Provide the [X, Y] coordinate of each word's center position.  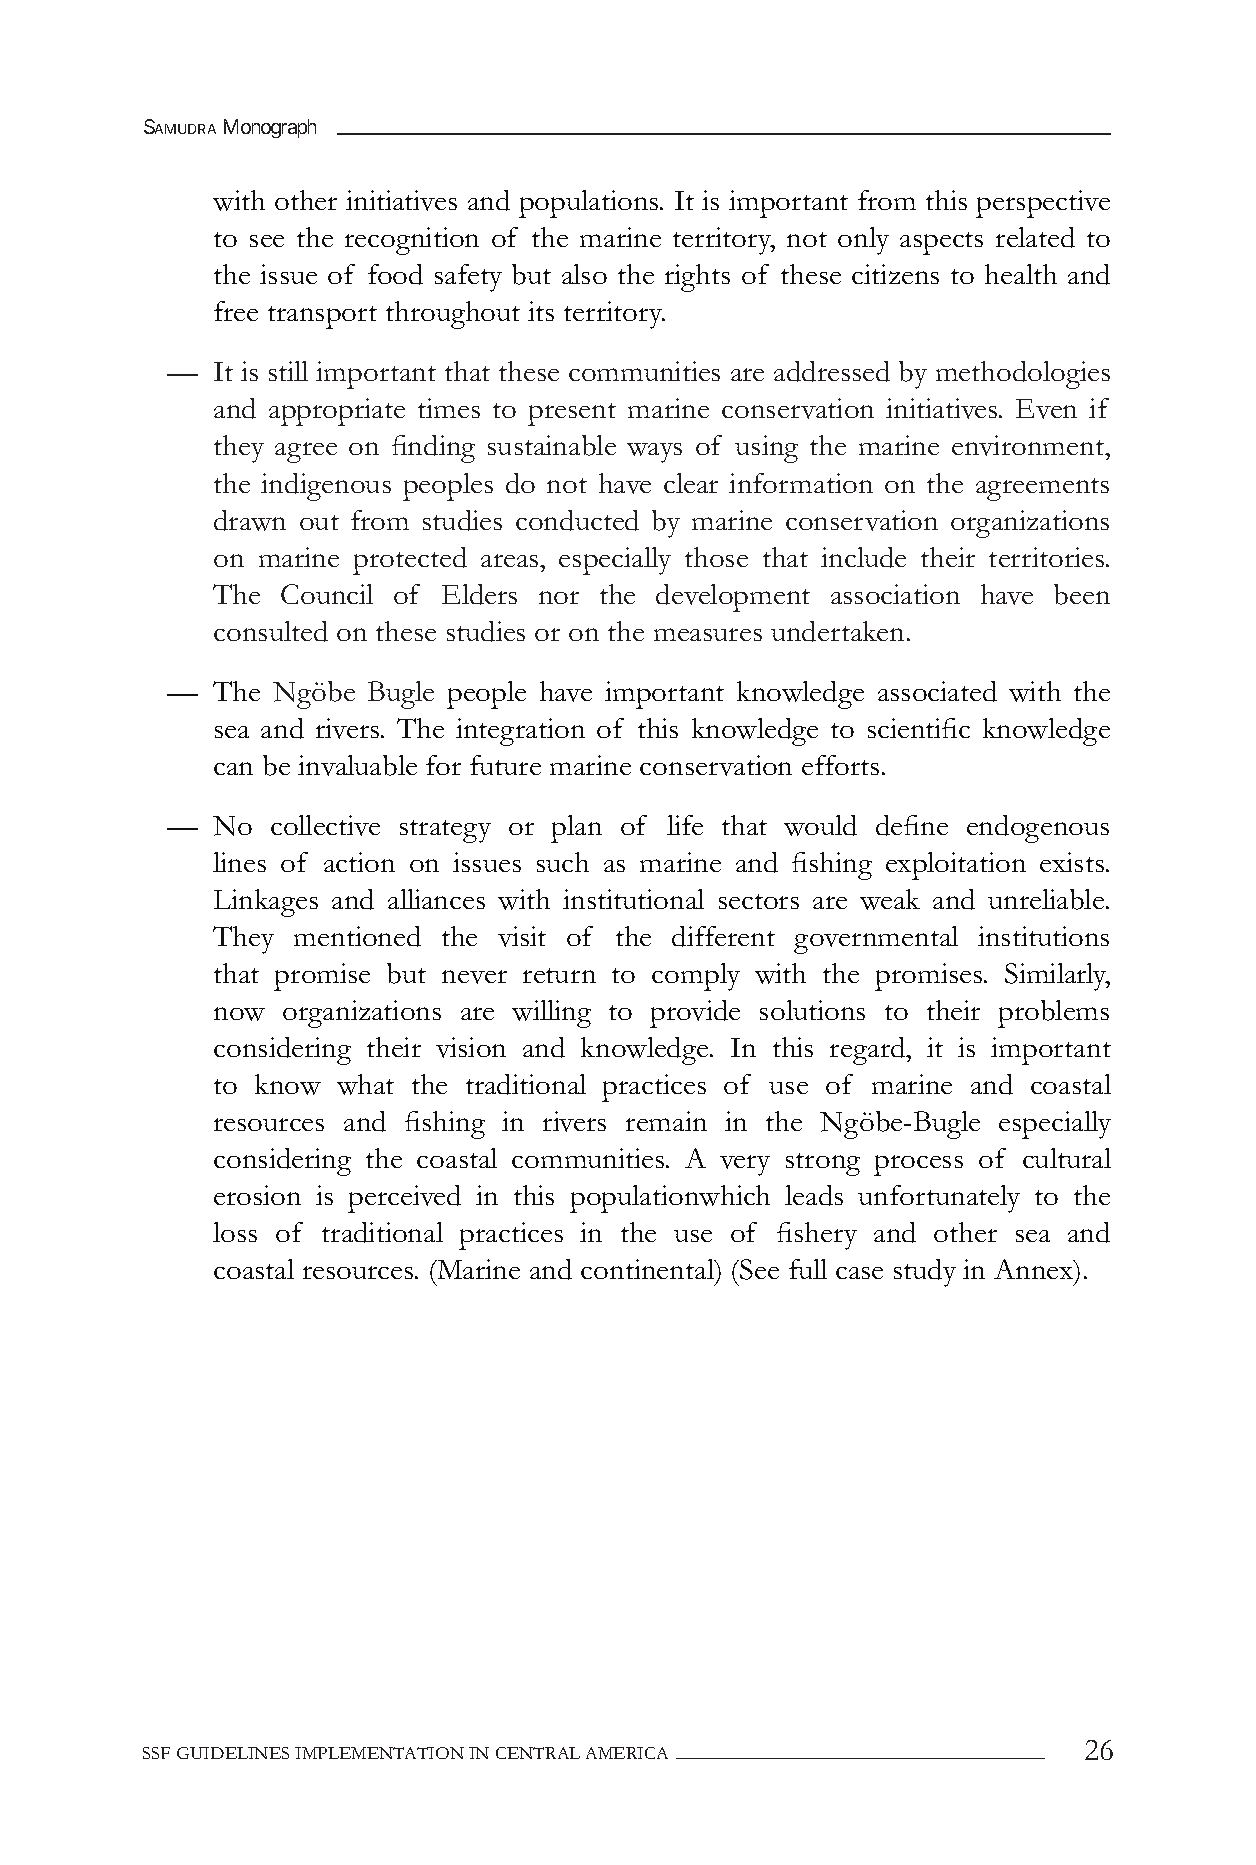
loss [235, 1232]
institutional [633, 899]
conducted [577, 520]
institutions [1043, 936]
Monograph [270, 128]
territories [1048, 557]
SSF [156, 1753]
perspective [1043, 204]
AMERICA [627, 1753]
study [925, 1273]
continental [649, 1271]
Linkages [266, 903]
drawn [250, 520]
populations [590, 204]
